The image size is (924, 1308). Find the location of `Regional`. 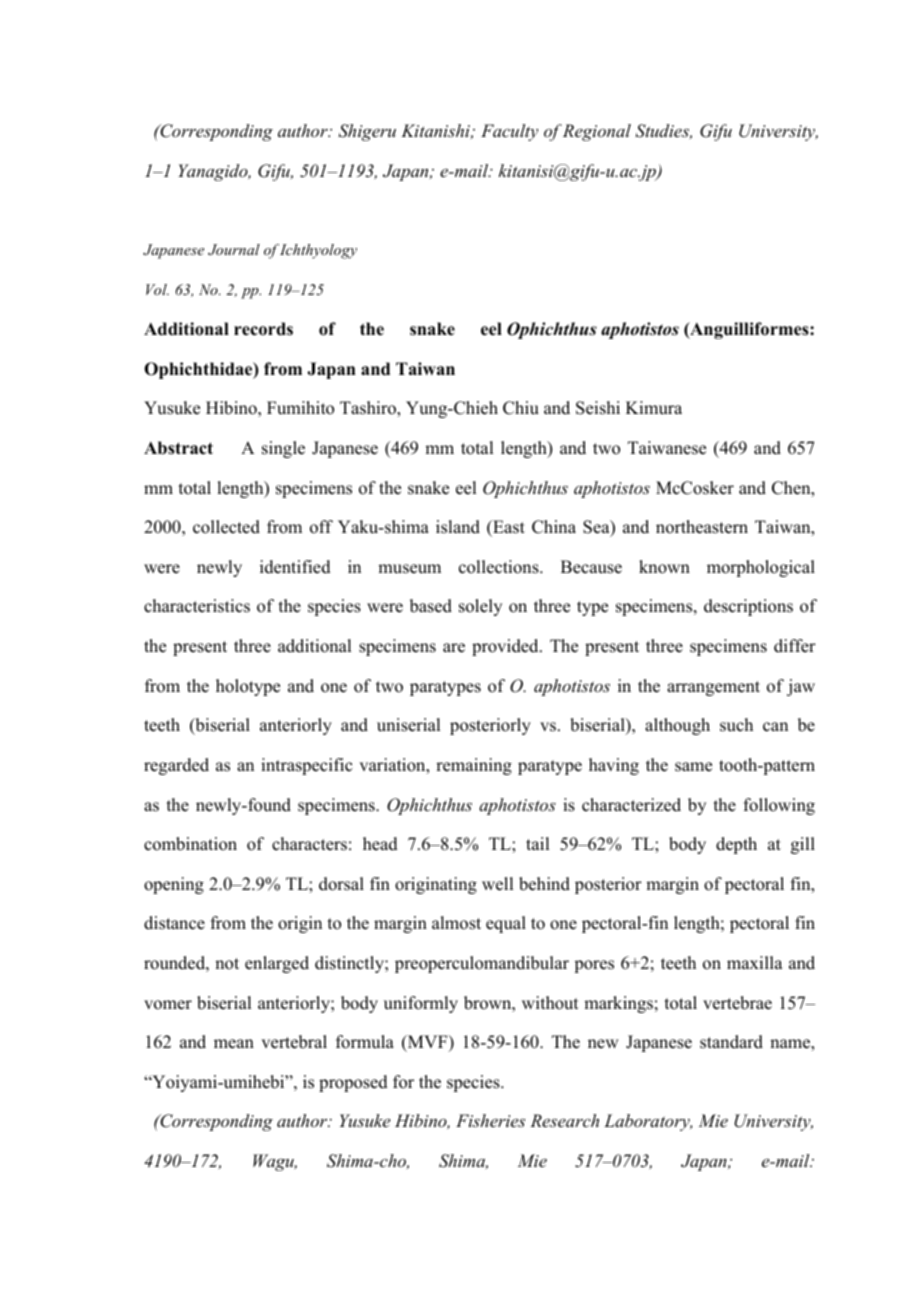

Regional is located at coordinates (597, 132).
